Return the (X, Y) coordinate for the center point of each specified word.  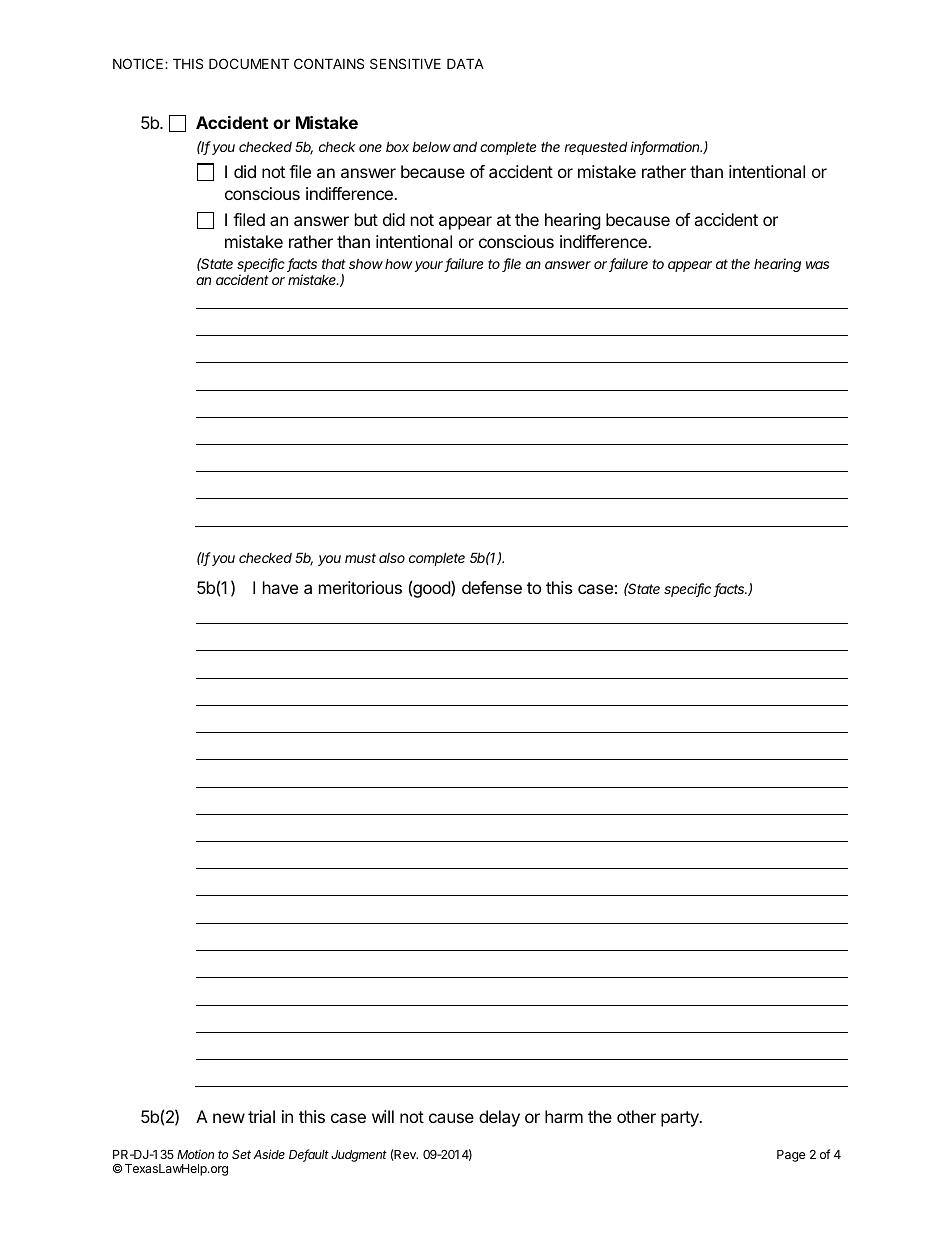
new (229, 1118)
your (430, 266)
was (817, 265)
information (666, 148)
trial (261, 1116)
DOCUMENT (249, 63)
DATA (465, 63)
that (334, 264)
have (280, 587)
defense (492, 587)
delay (499, 1118)
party (681, 1119)
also (392, 558)
